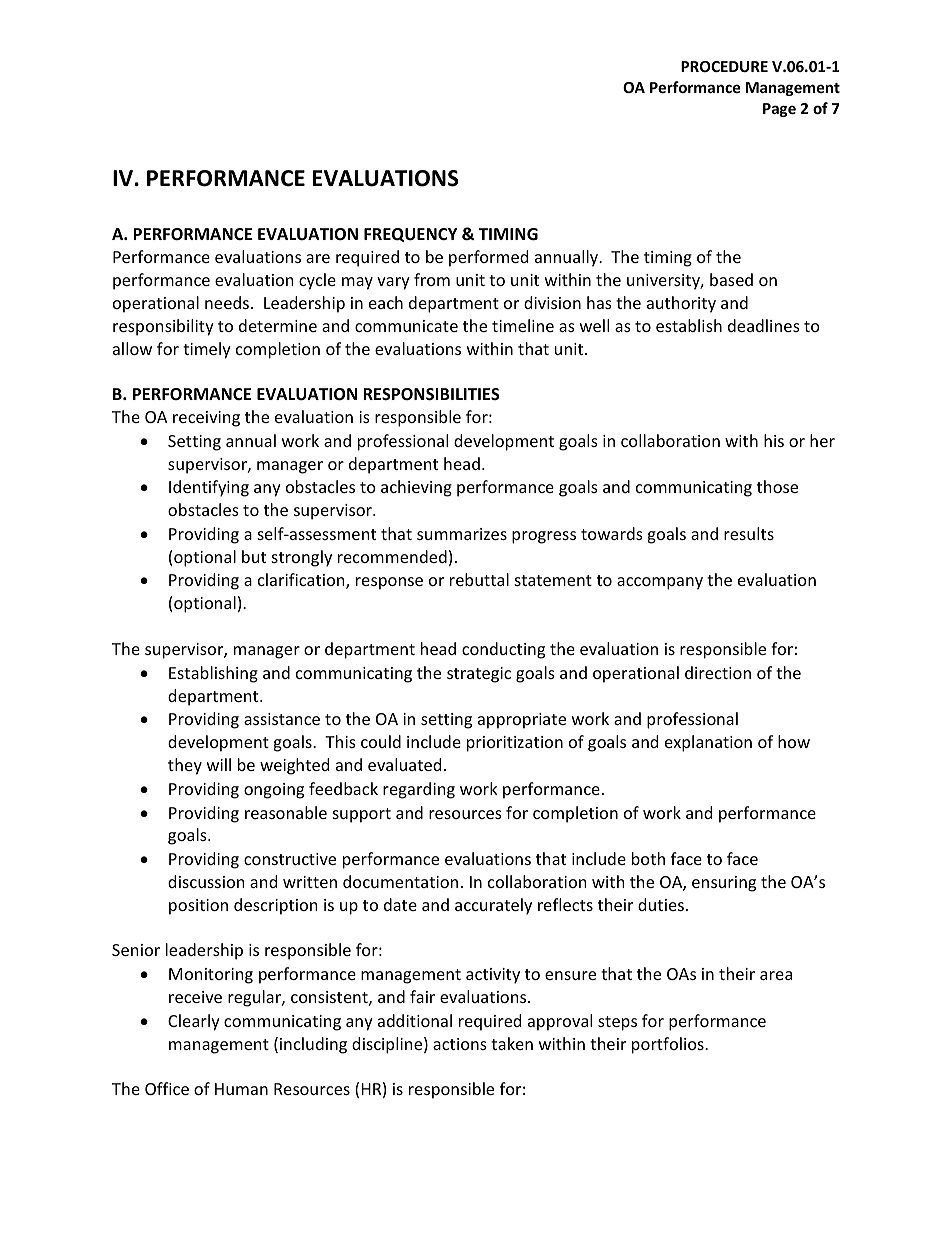 This page has height=1233, width=952. Describe the element at coordinates (749, 533) in the page. I see `results` at that location.
